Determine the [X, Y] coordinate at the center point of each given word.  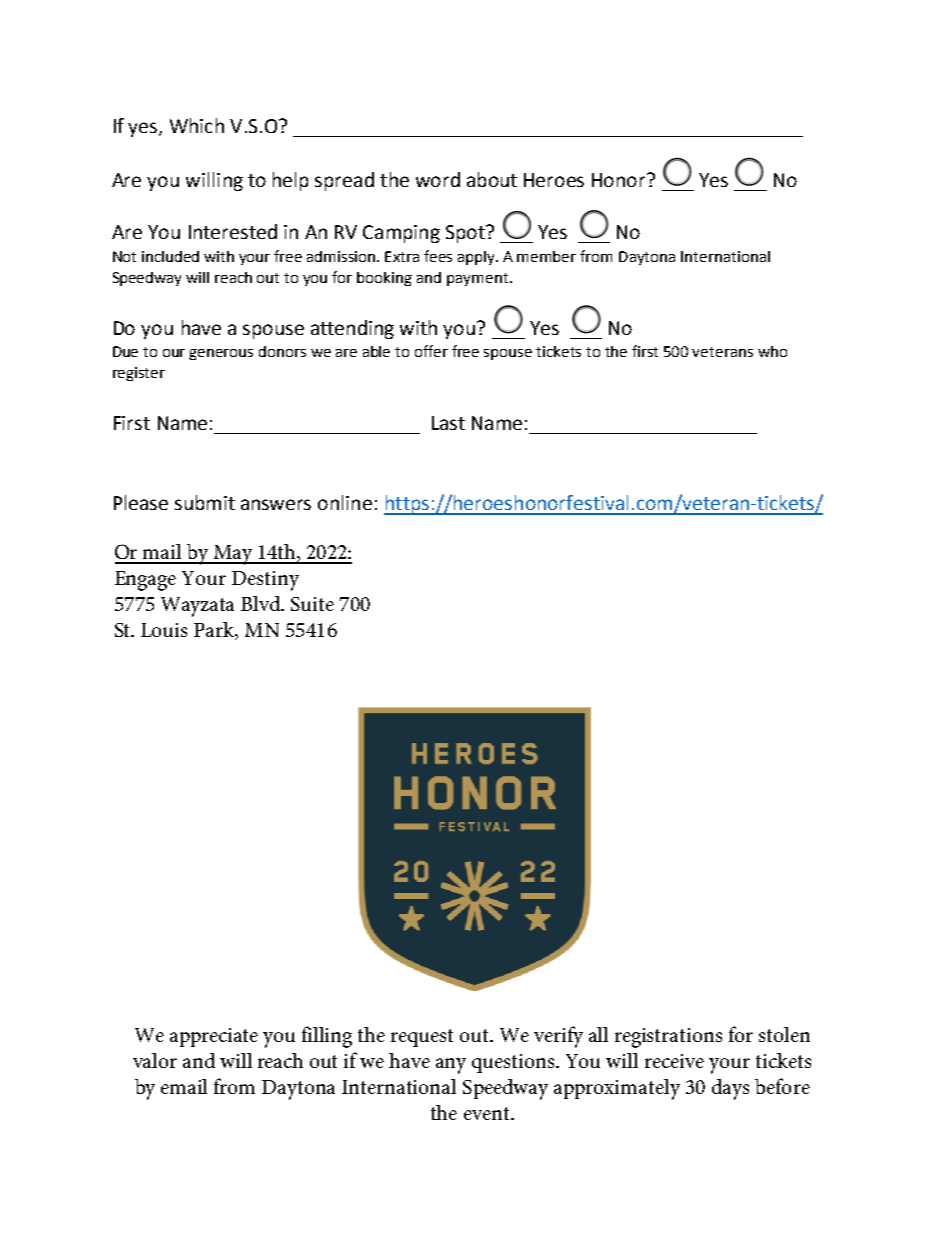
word [438, 179]
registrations [668, 1038]
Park [215, 631]
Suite [312, 604]
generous [221, 354]
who [772, 351]
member [546, 256]
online [345, 502]
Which [197, 125]
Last [448, 423]
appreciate [214, 1037]
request [422, 1038]
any [451, 1066]
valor [155, 1060]
